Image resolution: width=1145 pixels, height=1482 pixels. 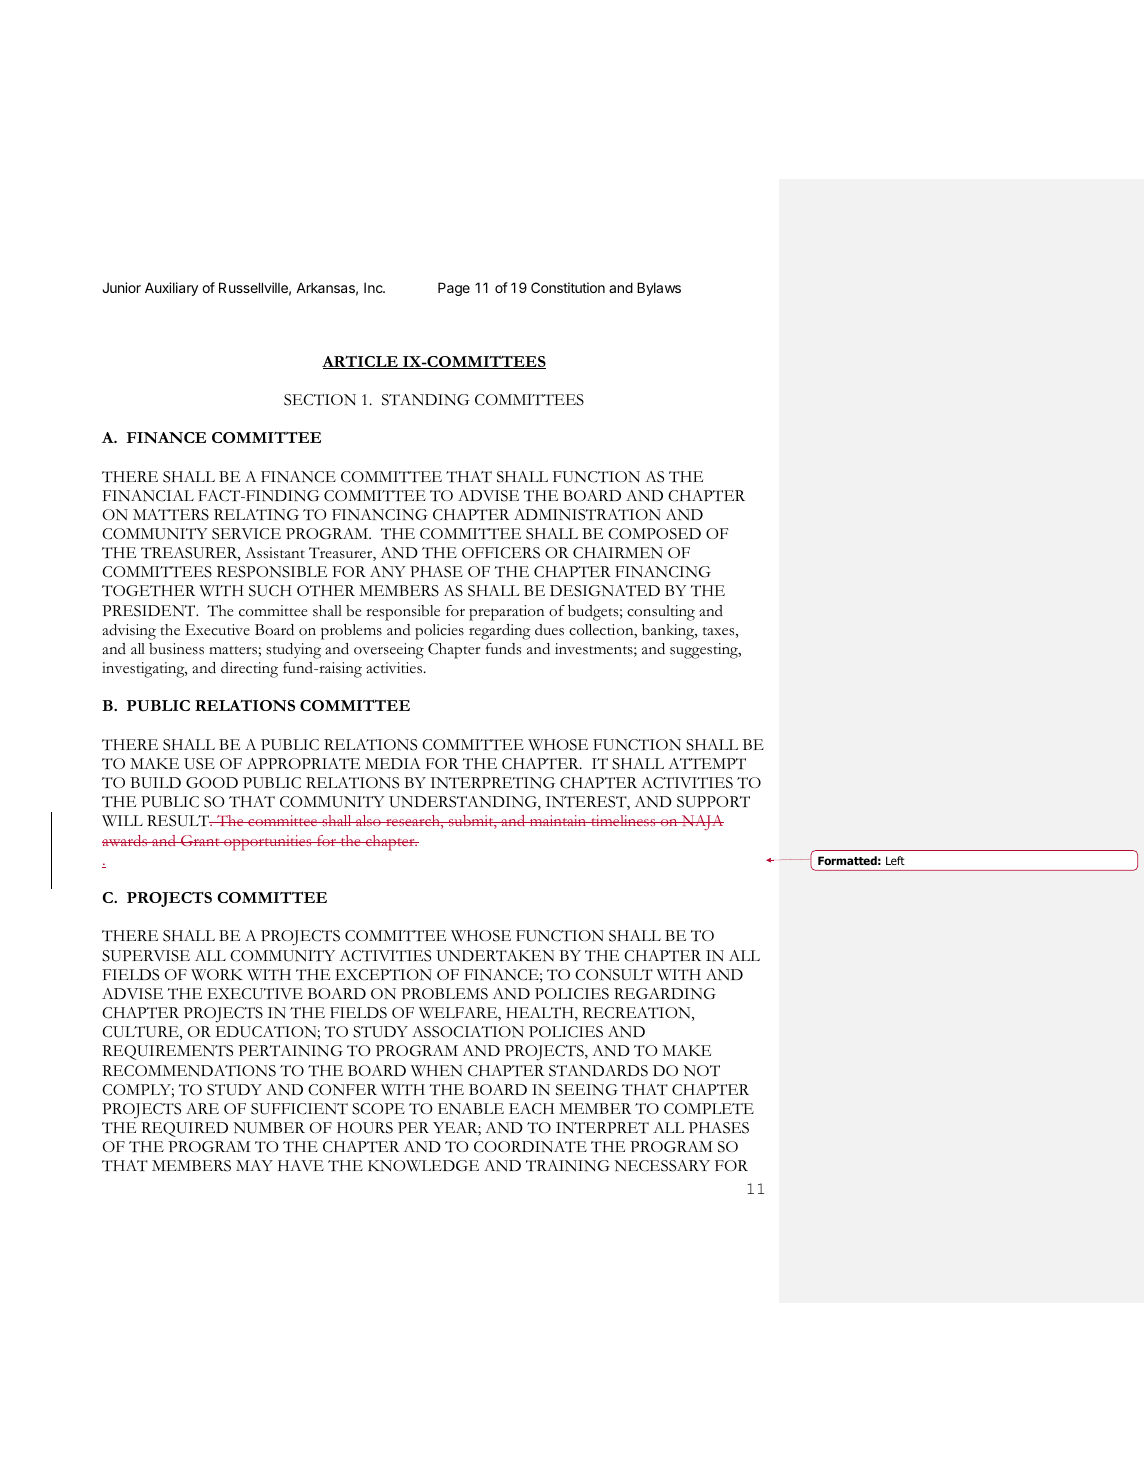 I want to click on Bylaws, so click(x=659, y=289).
